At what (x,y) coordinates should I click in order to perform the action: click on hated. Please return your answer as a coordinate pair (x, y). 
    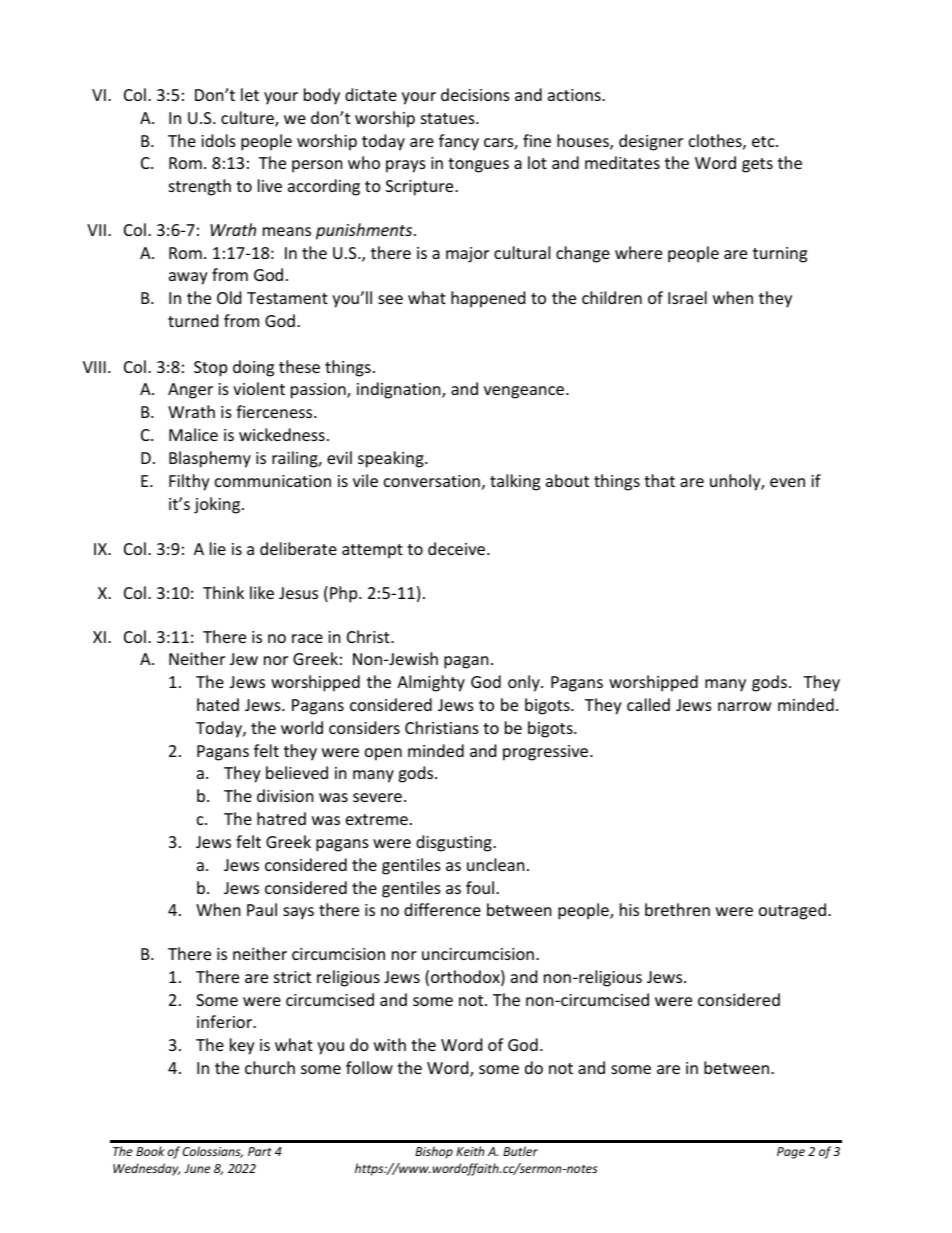
    Looking at the image, I should click on (218, 704).
